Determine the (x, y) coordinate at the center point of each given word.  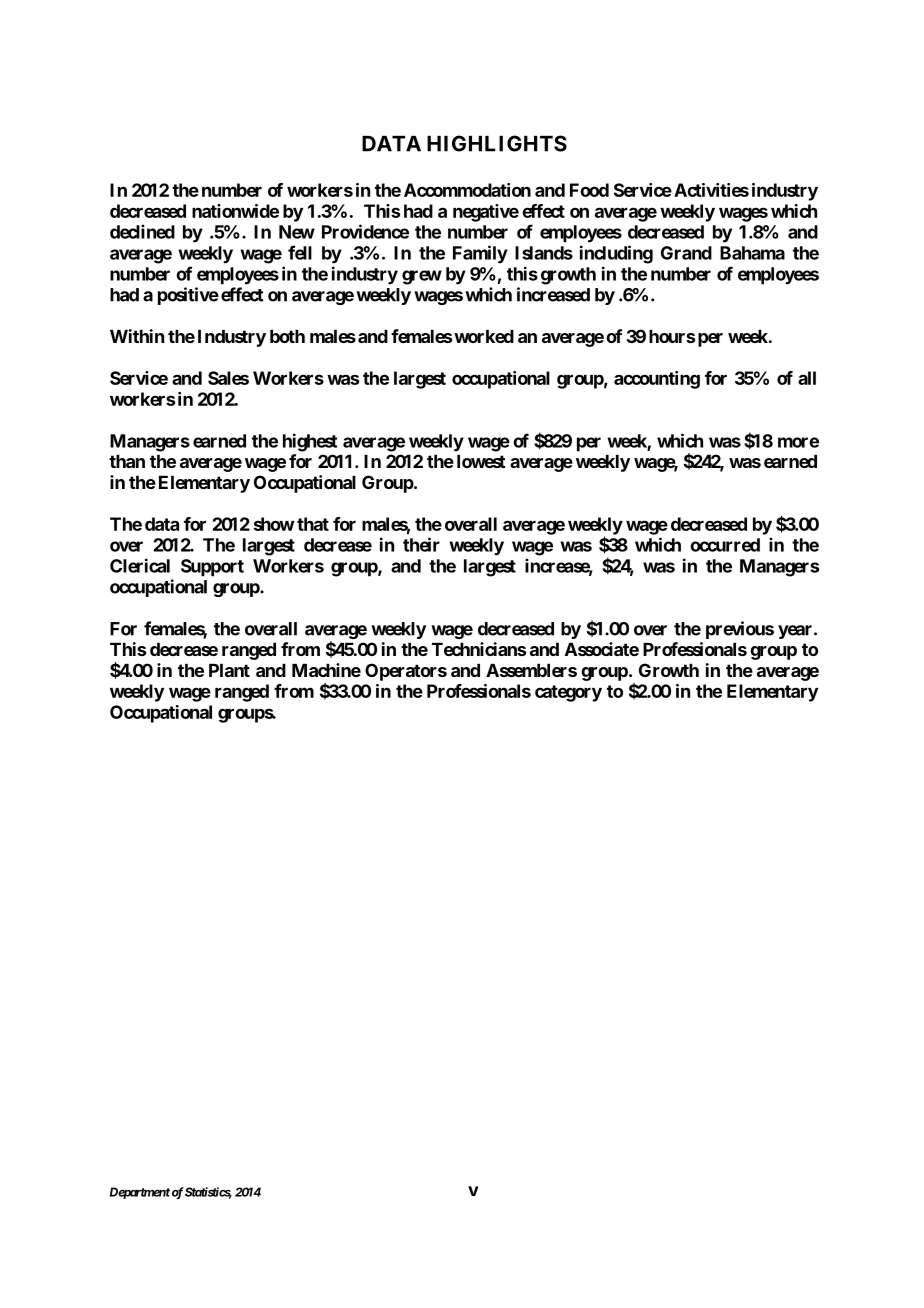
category (568, 693)
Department (140, 1193)
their (421, 544)
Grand (686, 253)
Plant (229, 670)
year (796, 632)
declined (142, 231)
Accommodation (467, 190)
